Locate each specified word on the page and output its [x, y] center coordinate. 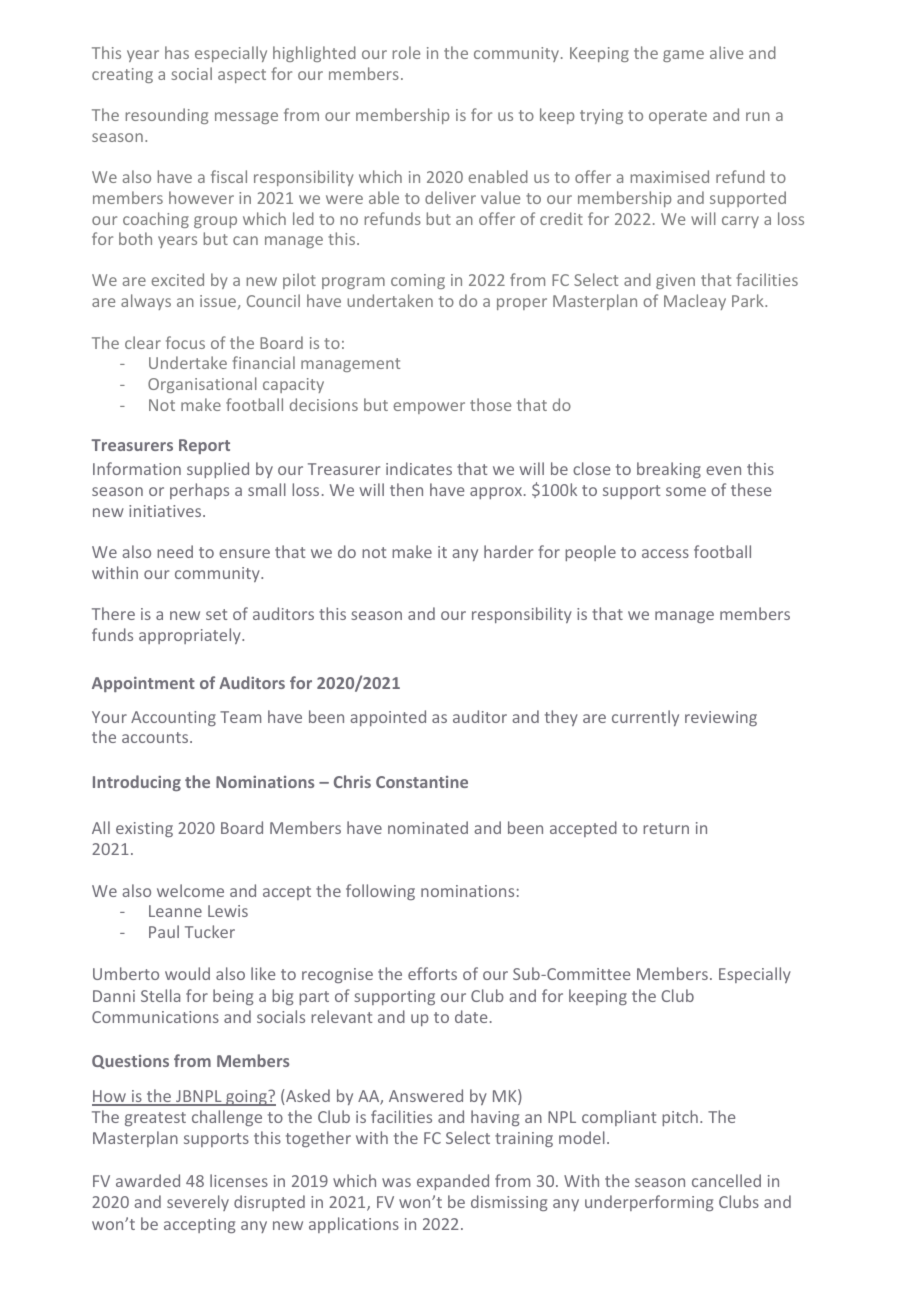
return [666, 828]
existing [144, 829]
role [406, 52]
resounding [167, 116]
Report [204, 446]
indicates [419, 468]
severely [198, 1203]
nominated [428, 827]
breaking [669, 470]
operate [678, 117]
